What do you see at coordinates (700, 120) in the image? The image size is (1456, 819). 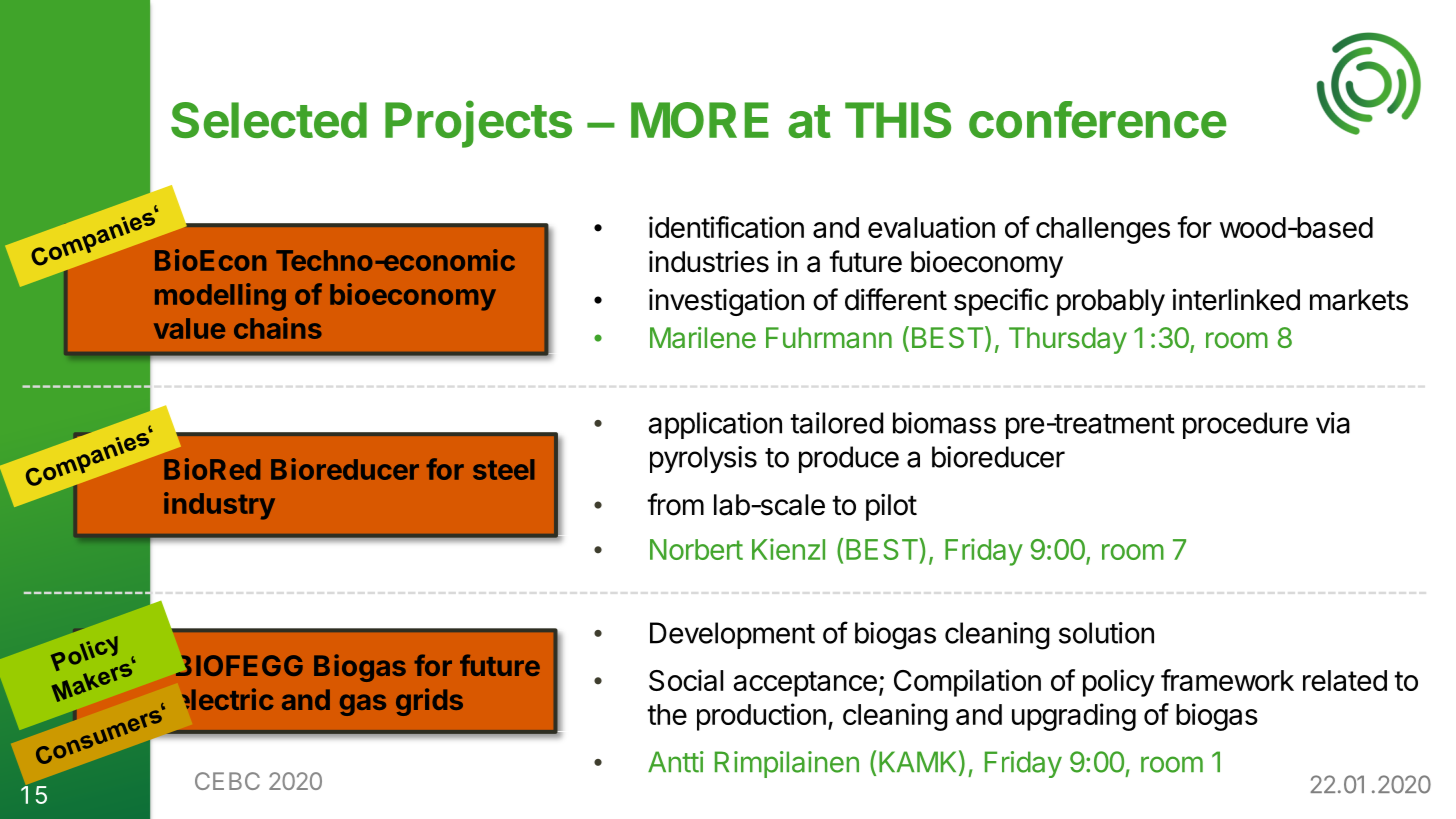 I see `MORE` at bounding box center [700, 120].
